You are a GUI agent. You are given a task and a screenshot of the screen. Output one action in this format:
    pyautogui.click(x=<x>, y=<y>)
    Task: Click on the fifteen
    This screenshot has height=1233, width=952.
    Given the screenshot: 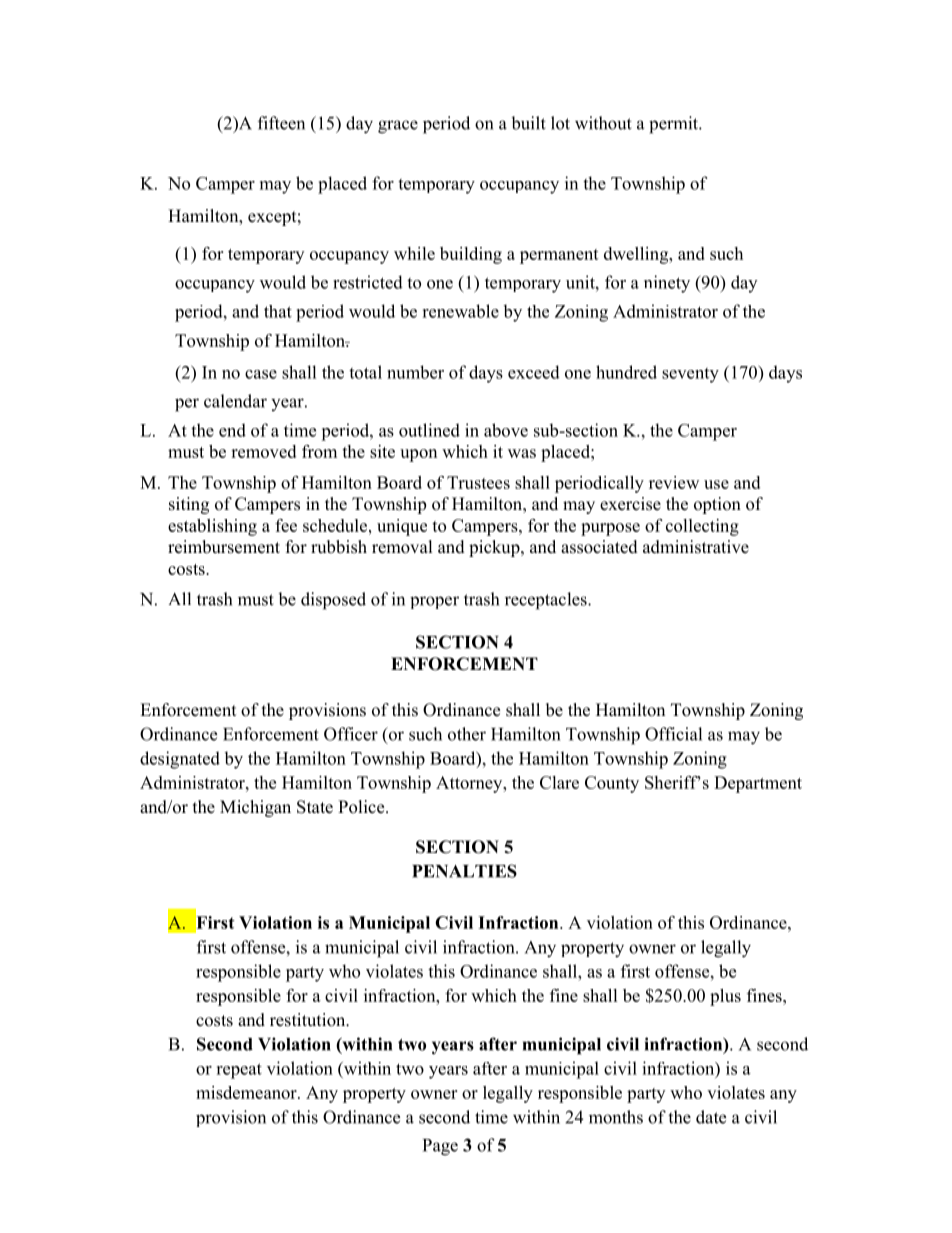 What is the action you would take?
    pyautogui.click(x=281, y=123)
